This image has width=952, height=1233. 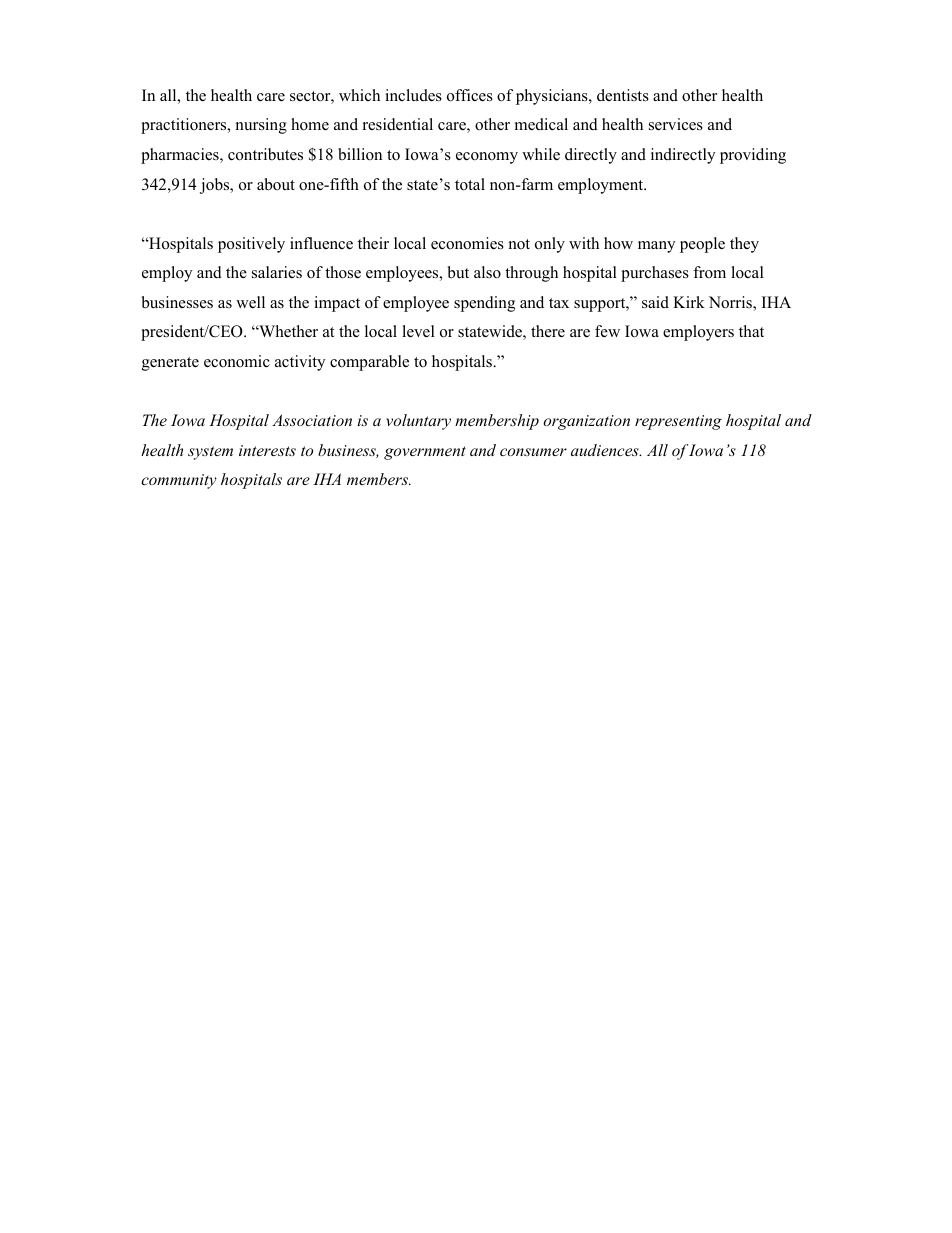 What do you see at coordinates (237, 361) in the image?
I see `economic` at bounding box center [237, 361].
